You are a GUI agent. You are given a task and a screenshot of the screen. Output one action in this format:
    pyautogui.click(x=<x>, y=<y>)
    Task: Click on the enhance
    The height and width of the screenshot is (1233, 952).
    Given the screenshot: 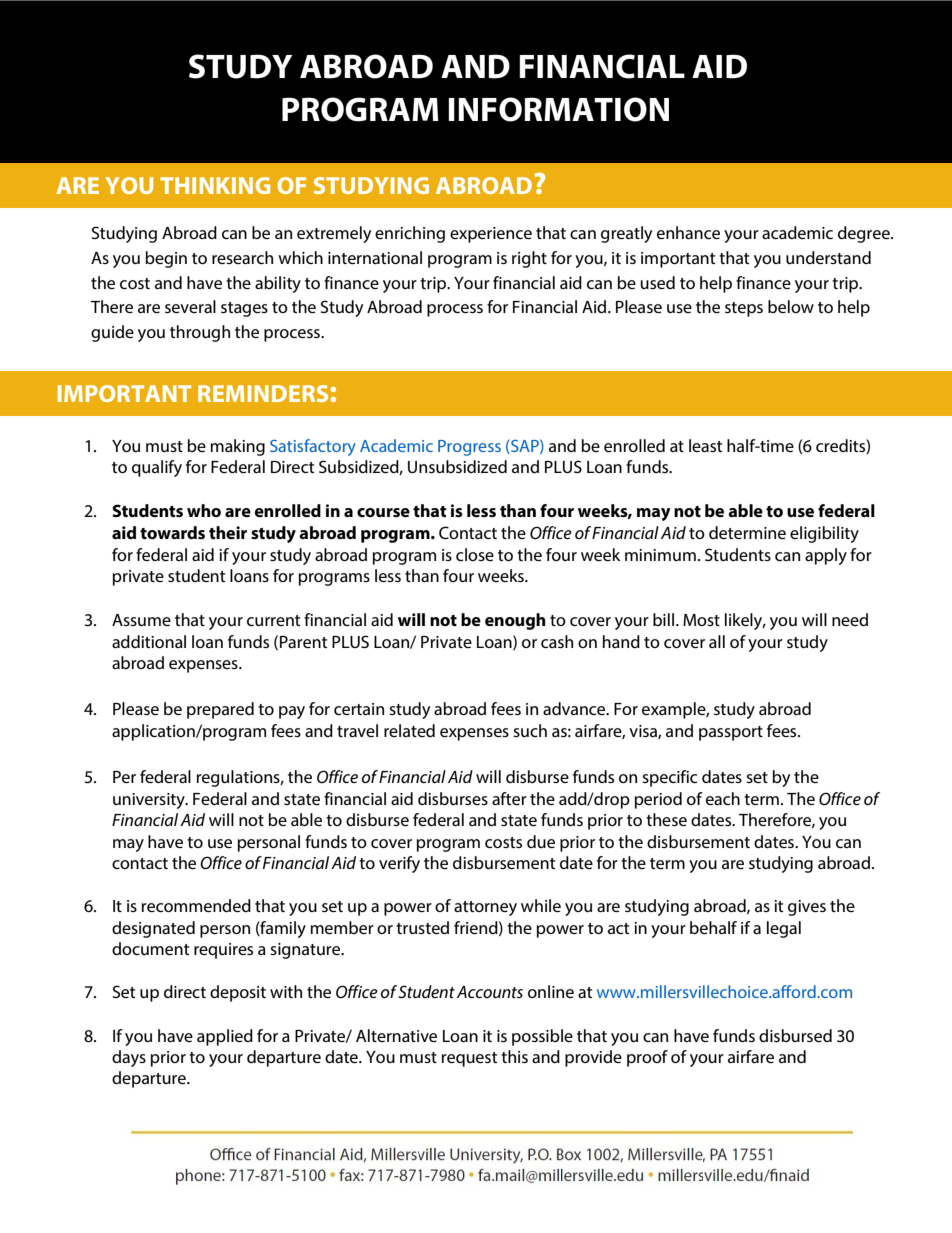 What is the action you would take?
    pyautogui.click(x=688, y=232)
